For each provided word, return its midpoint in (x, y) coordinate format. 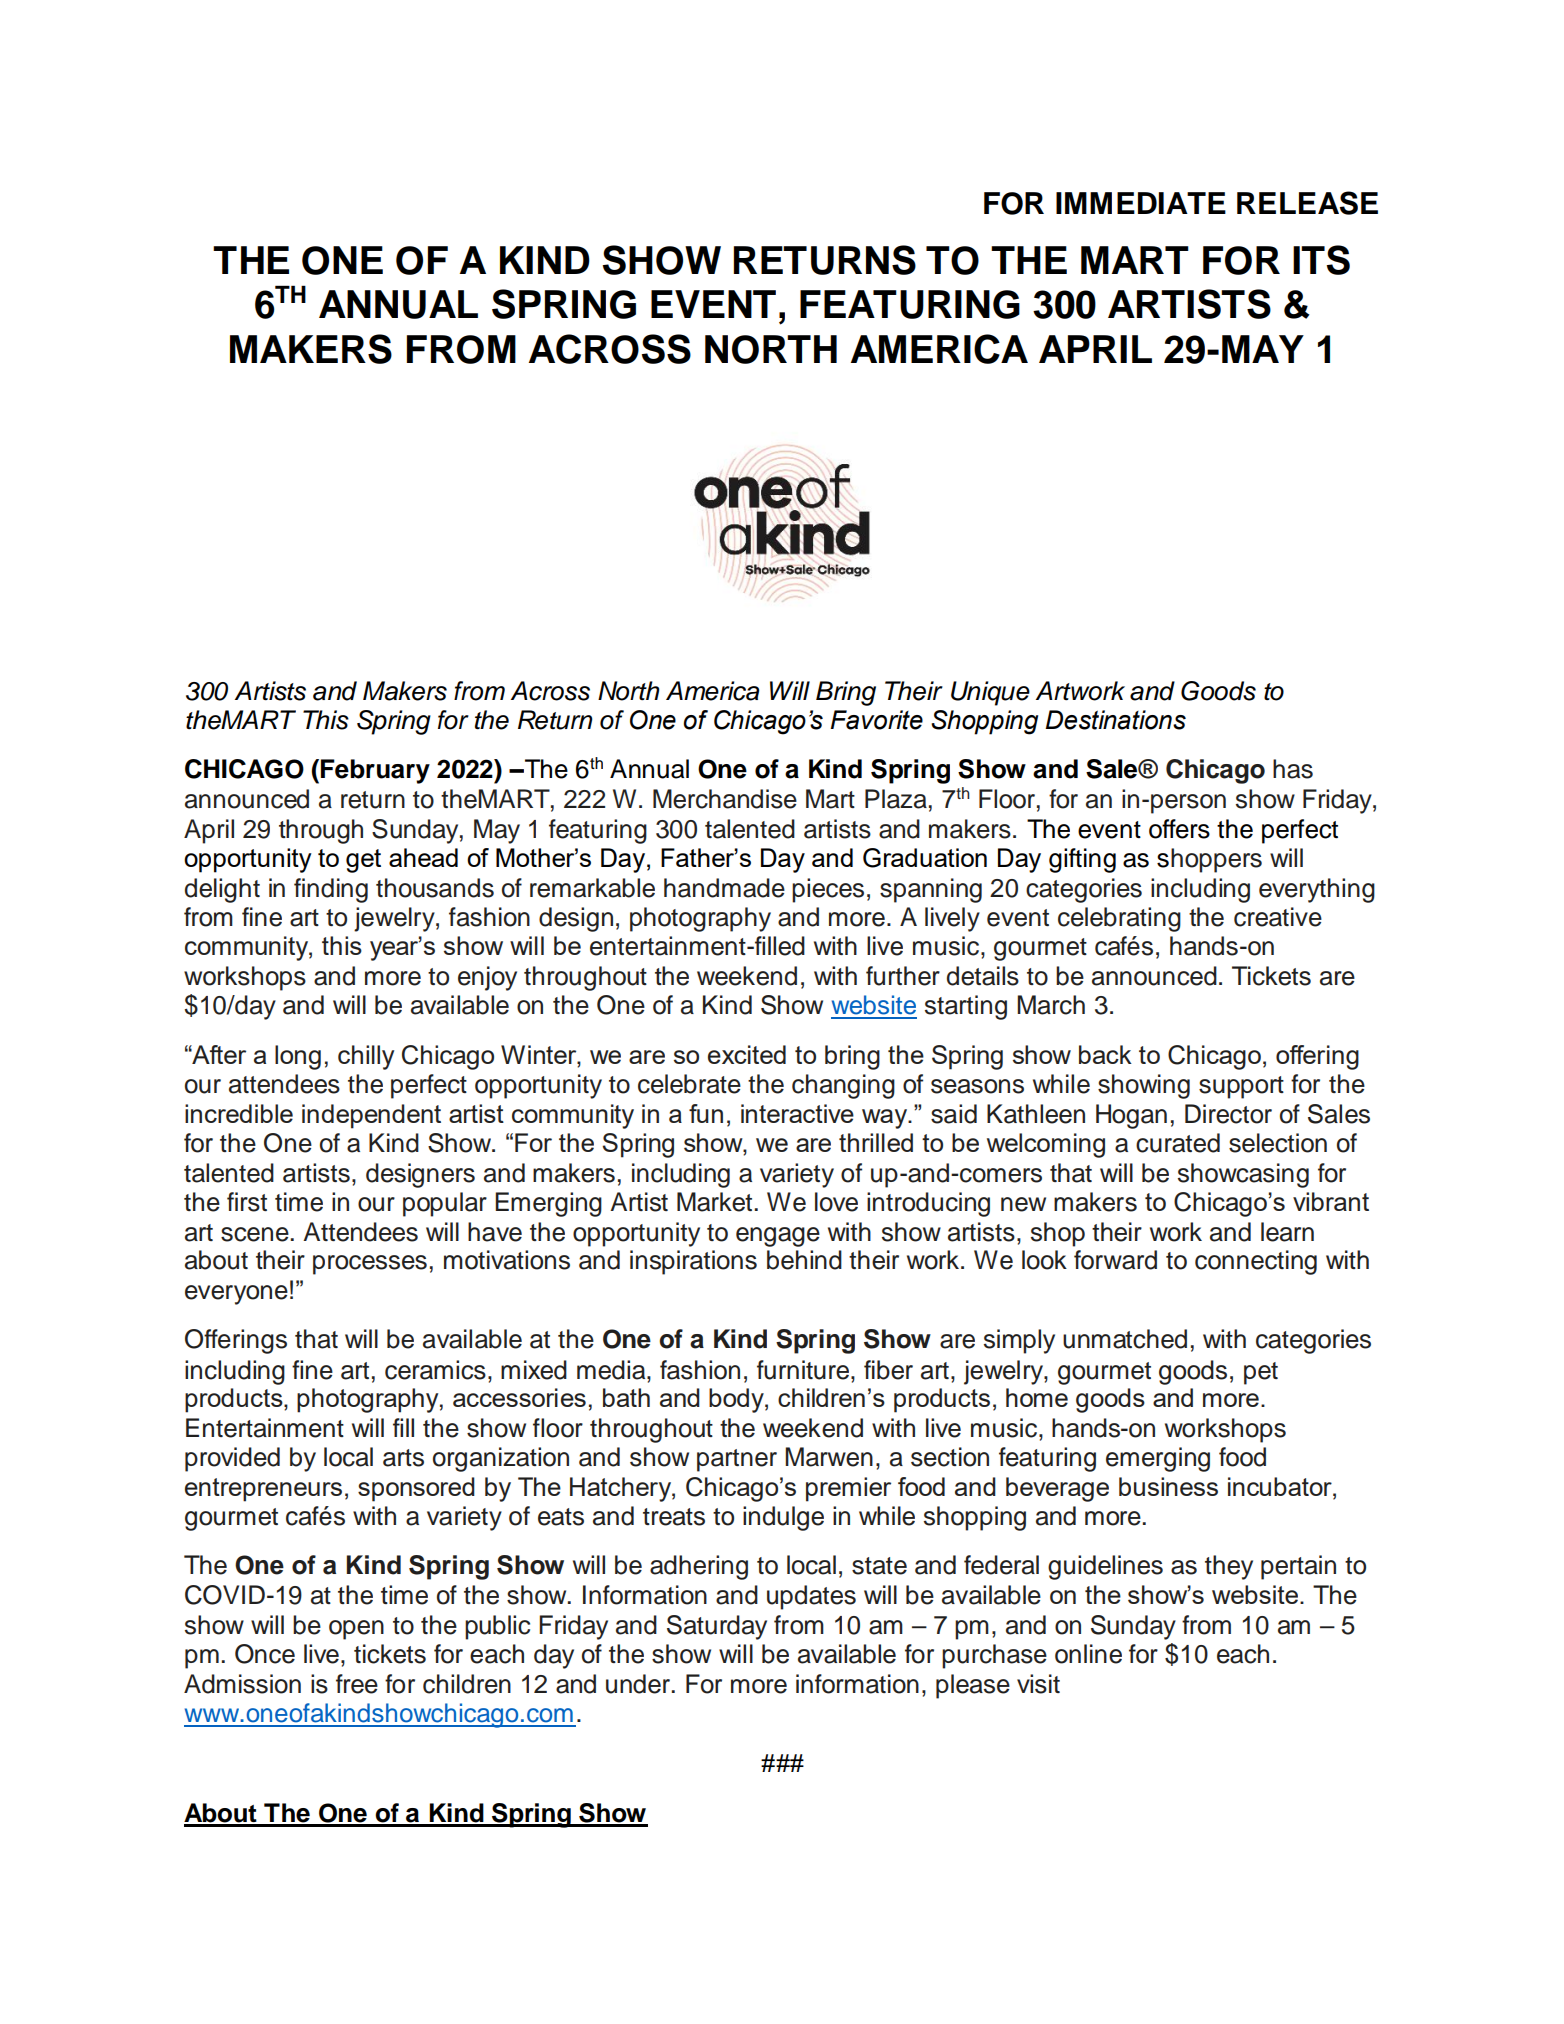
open (356, 1630)
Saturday (717, 1627)
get (363, 861)
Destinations (1115, 720)
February (375, 771)
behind (804, 1260)
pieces (828, 890)
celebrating (1119, 919)
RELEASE (1307, 203)
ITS (1321, 260)
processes (370, 1265)
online (1088, 1654)
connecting (1256, 1262)
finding (331, 890)
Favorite (877, 720)
